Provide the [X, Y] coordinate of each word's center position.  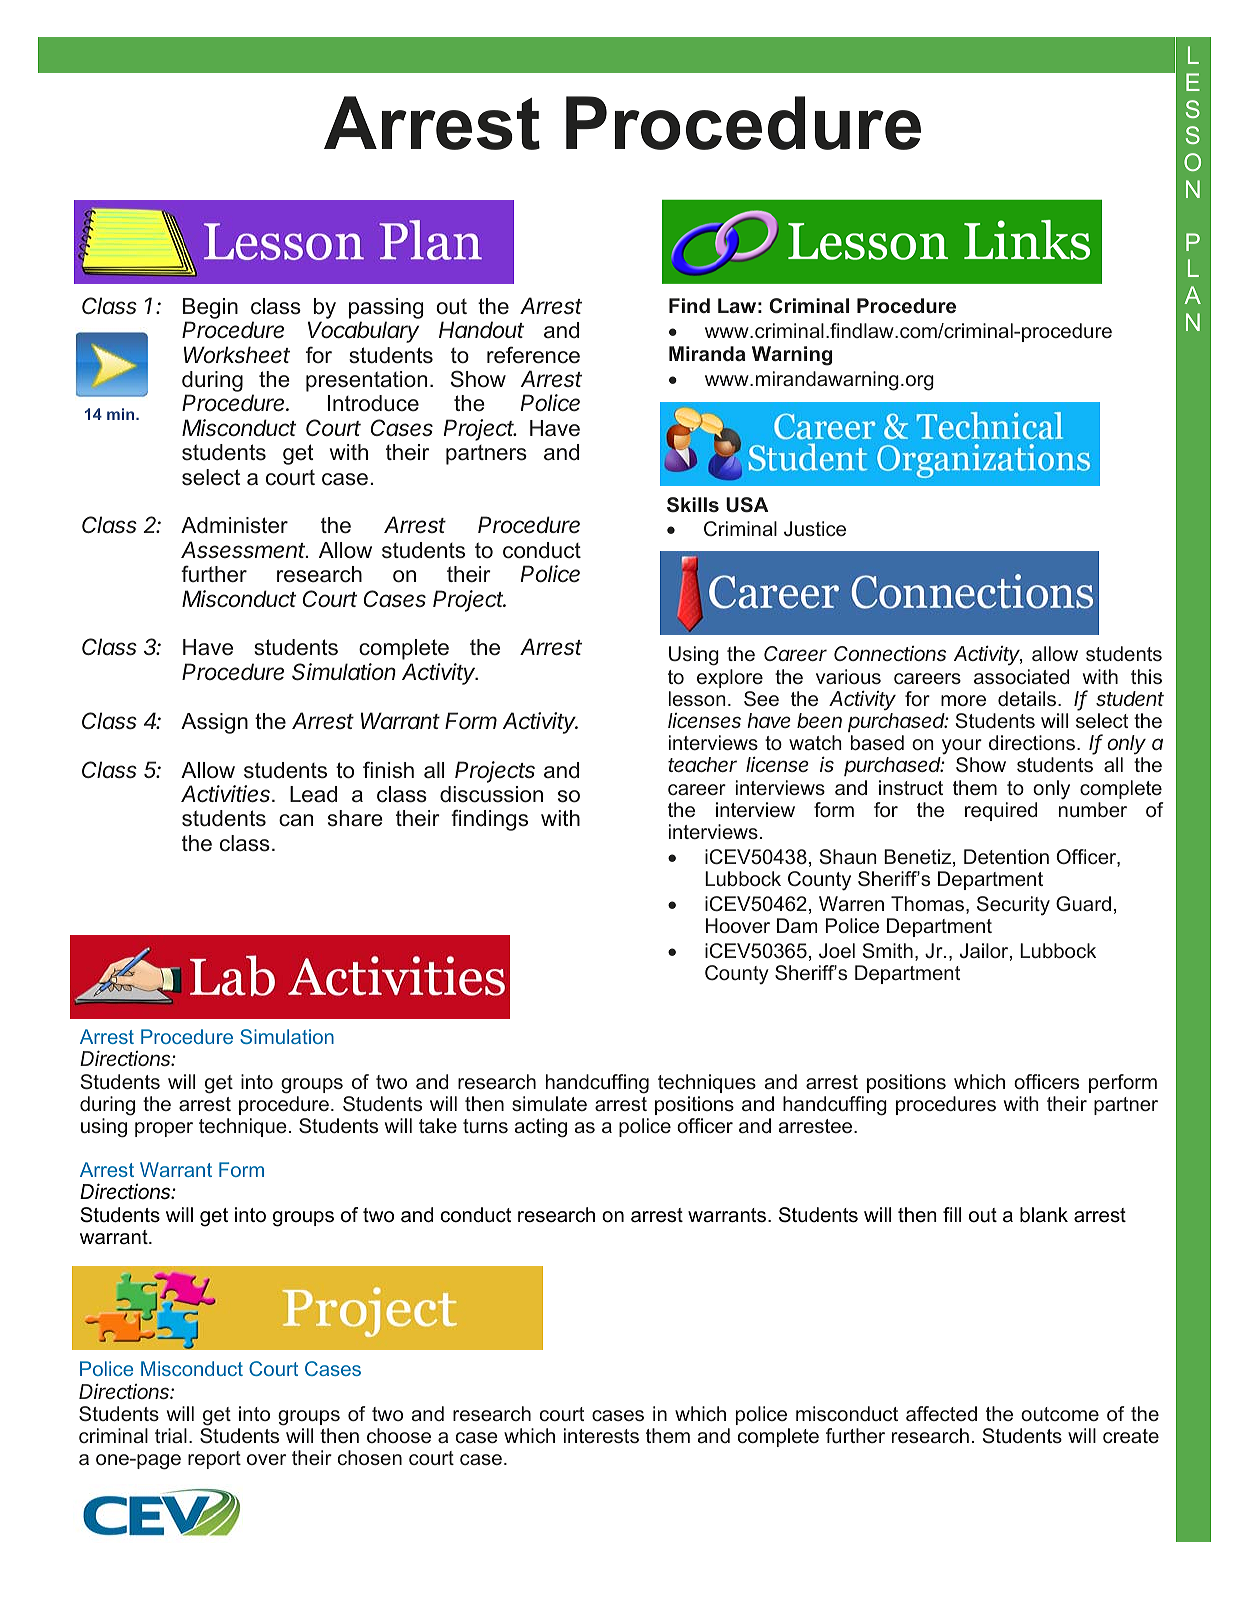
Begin [210, 308]
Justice [815, 528]
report [214, 1460]
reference [533, 355]
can [296, 820]
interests [601, 1435]
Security [1013, 906]
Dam [797, 925]
